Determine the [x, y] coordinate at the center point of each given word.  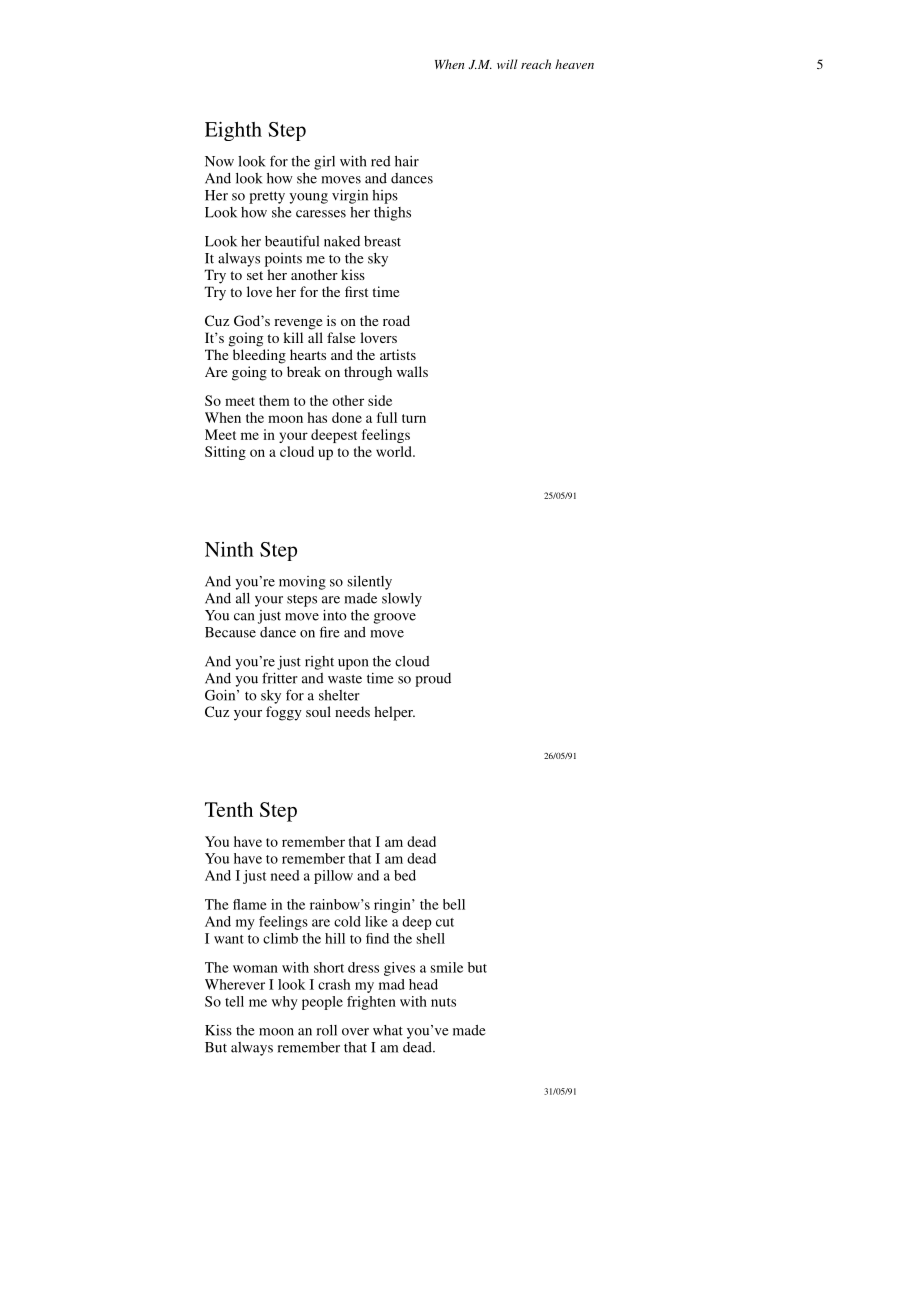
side [380, 400]
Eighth [233, 131]
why [285, 1003]
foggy [284, 713]
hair [407, 161]
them [274, 400]
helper [394, 713]
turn [414, 418]
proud [433, 680]
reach [536, 64]
